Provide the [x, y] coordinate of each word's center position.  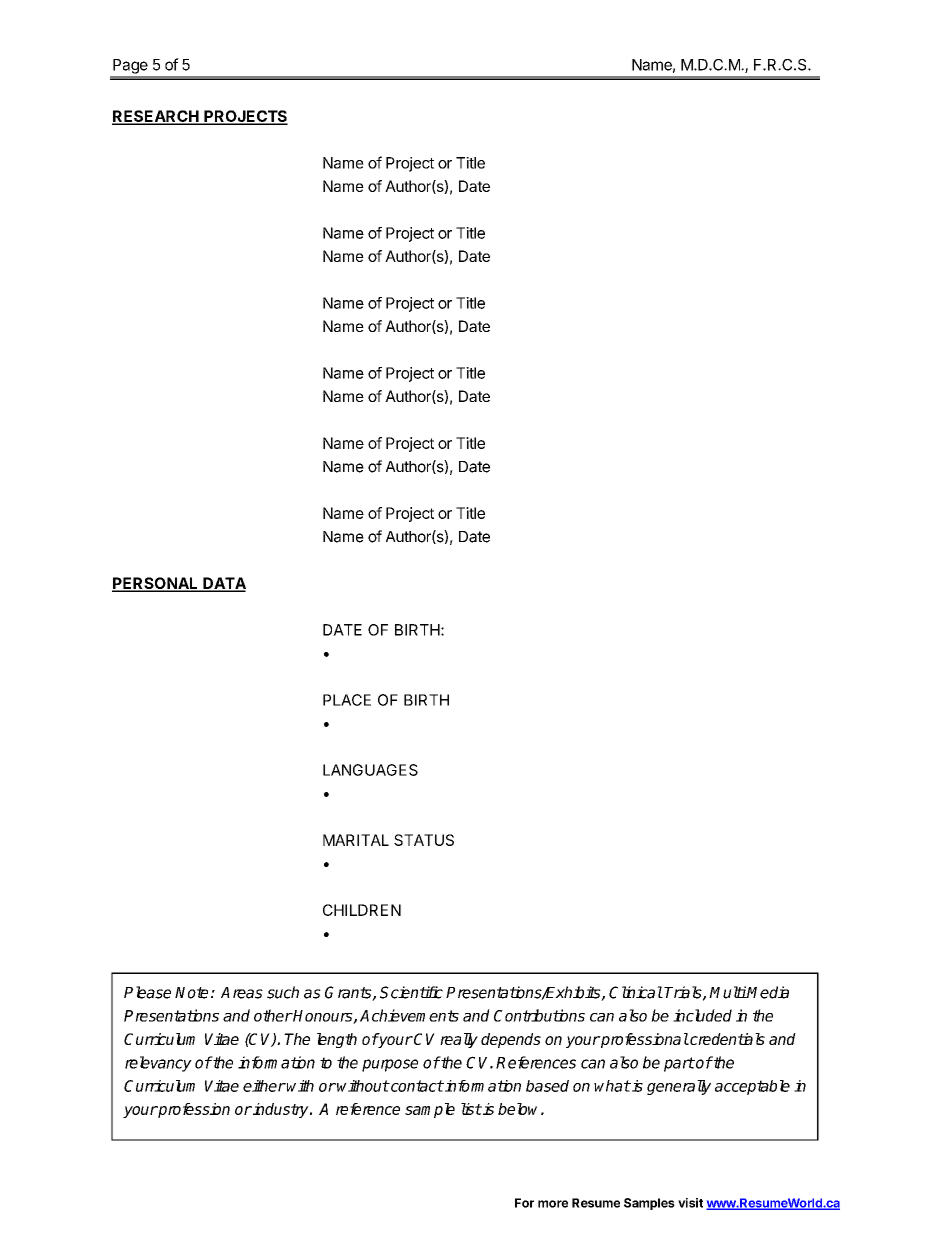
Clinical [636, 992]
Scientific [411, 992]
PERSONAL [156, 584]
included [702, 1015]
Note [191, 993]
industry [281, 1110]
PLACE [347, 700]
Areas [242, 993]
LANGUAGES [370, 770]
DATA [223, 584]
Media [767, 992]
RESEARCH [156, 117]
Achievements [409, 1015]
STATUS [424, 840]
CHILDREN [362, 910]
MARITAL [356, 840]
